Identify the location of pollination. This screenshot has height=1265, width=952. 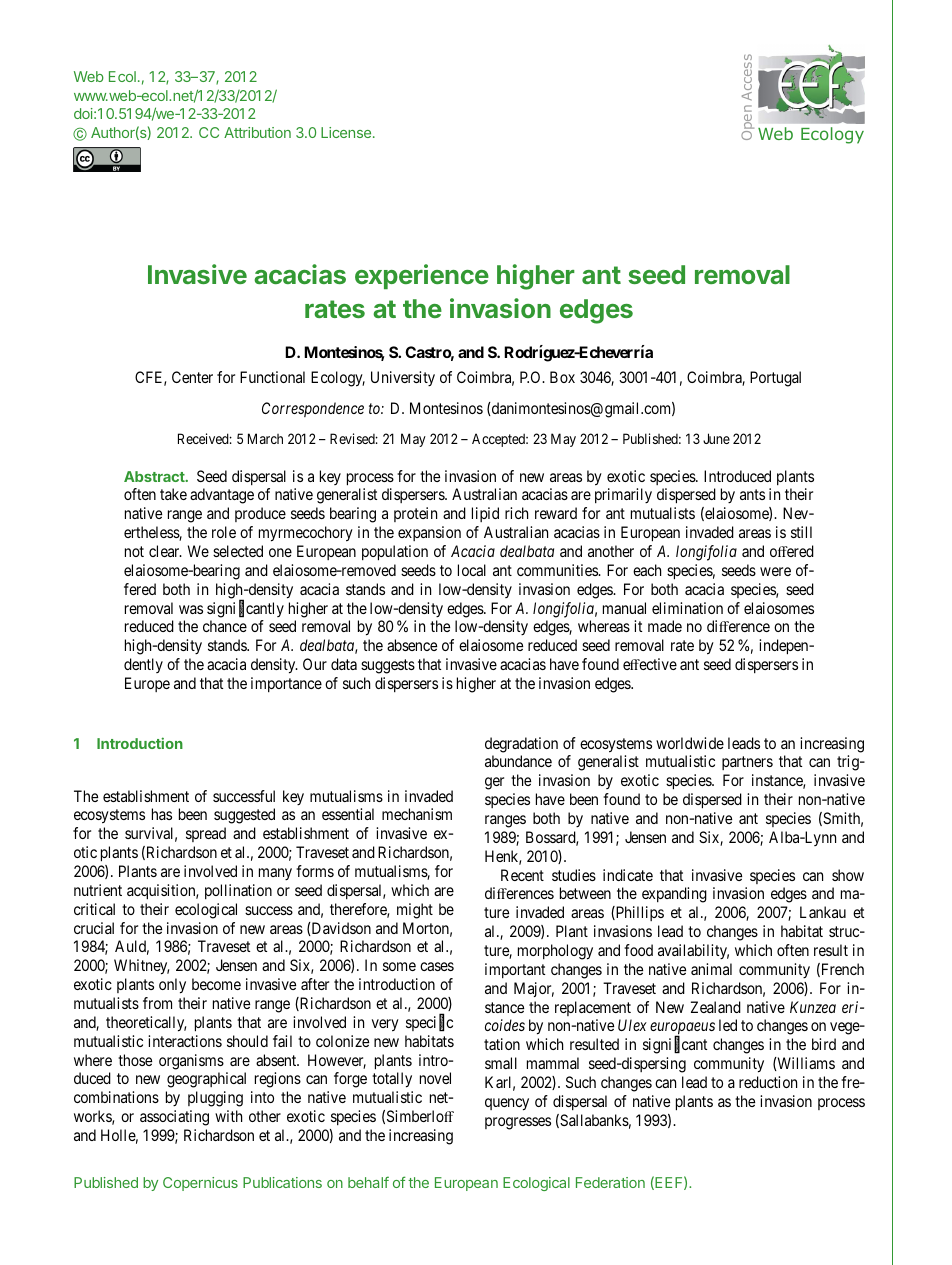
(238, 891).
